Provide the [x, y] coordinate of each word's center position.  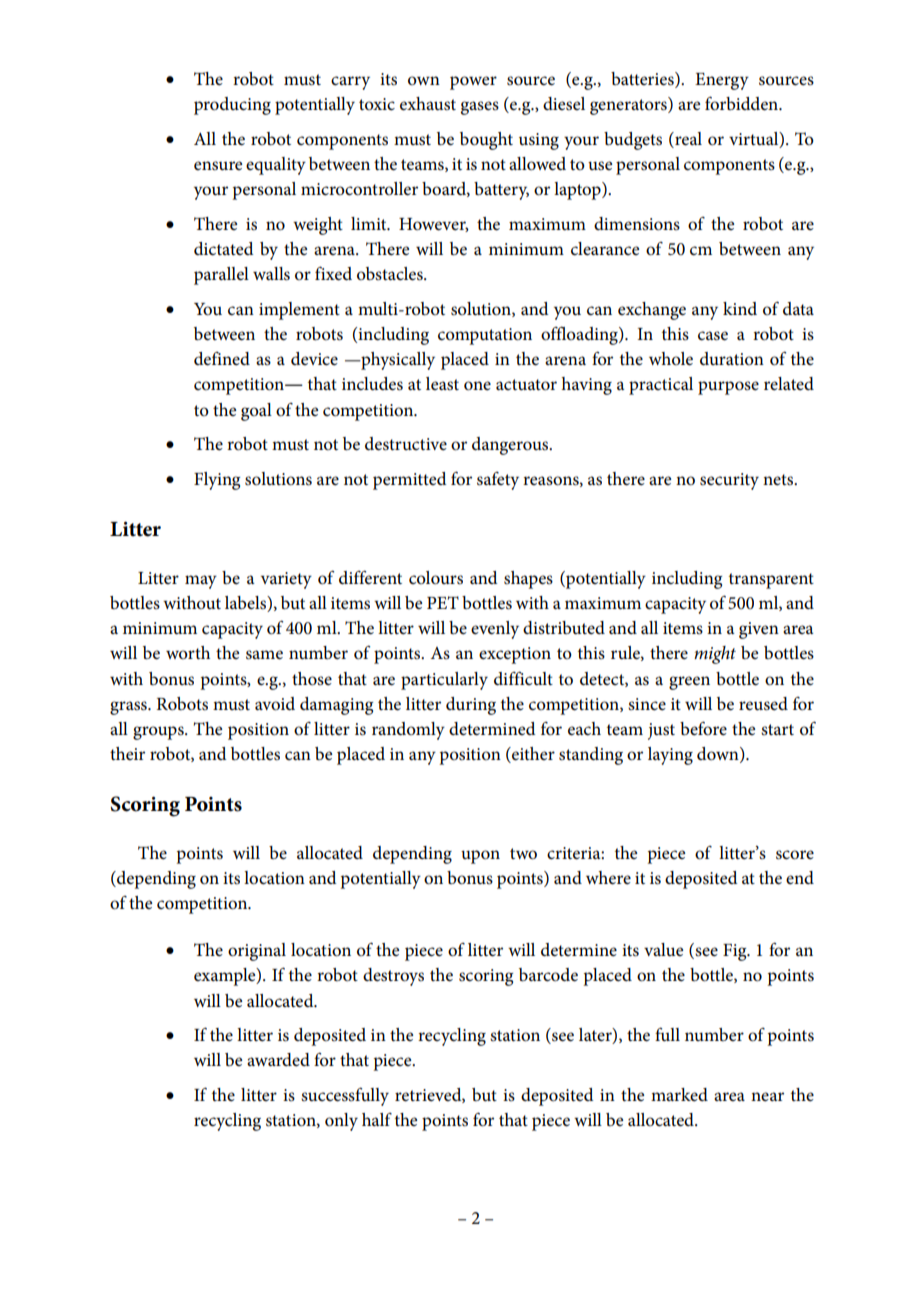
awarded [278, 1060]
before [703, 728]
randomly [408, 731]
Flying [217, 481]
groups [159, 733]
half [377, 1119]
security [729, 481]
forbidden [743, 103]
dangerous [511, 446]
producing [232, 106]
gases [479, 108]
